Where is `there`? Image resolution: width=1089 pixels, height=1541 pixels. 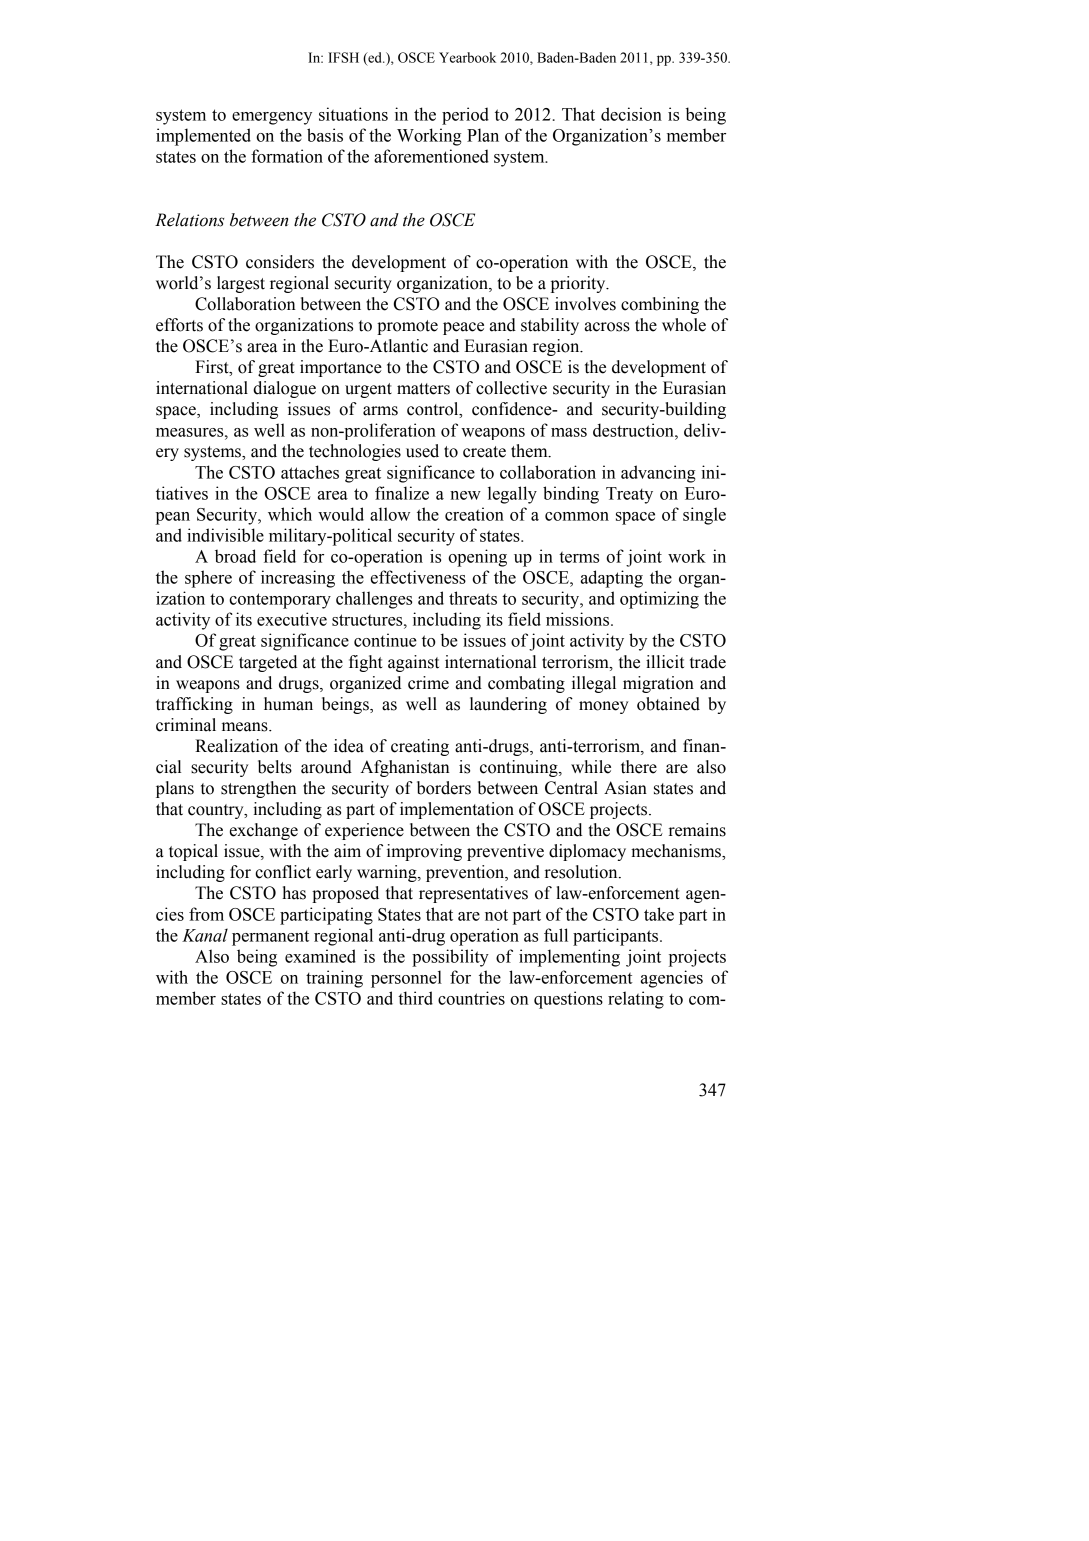 there is located at coordinates (639, 767).
